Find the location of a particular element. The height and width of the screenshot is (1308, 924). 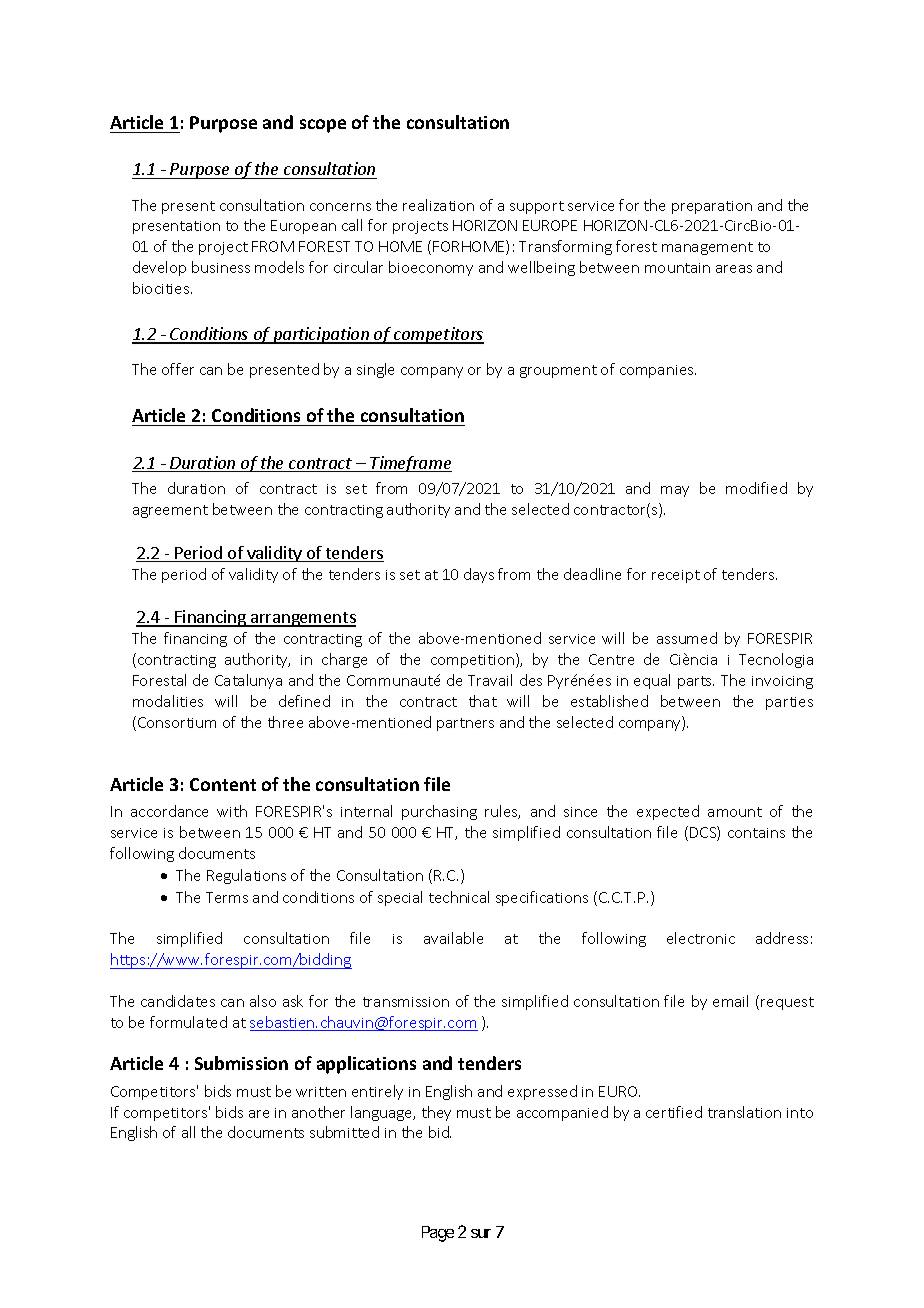

purchasing is located at coordinates (439, 812).
